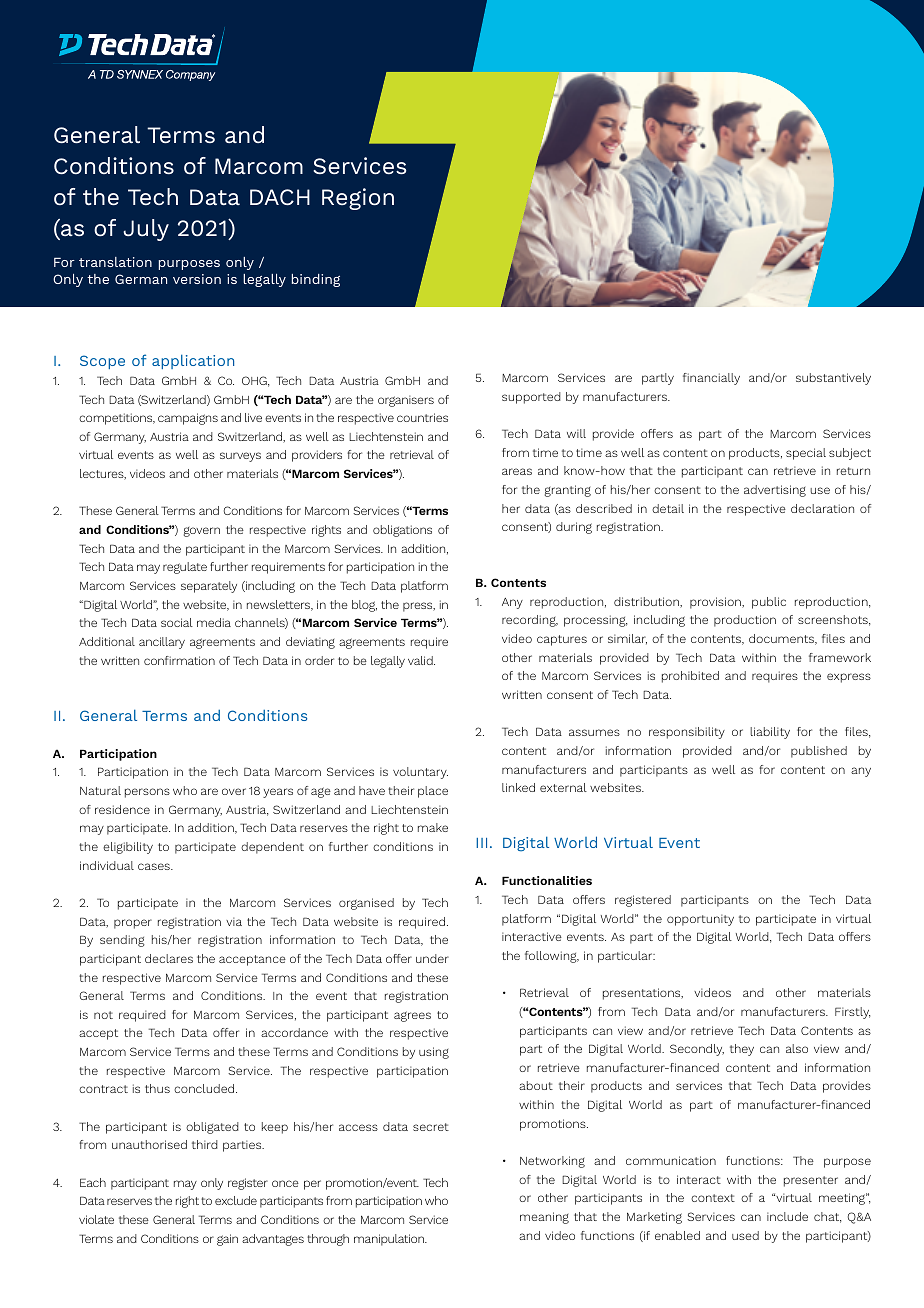 The width and height of the image is (924, 1308). What do you see at coordinates (358, 199) in the image?
I see `Region` at bounding box center [358, 199].
